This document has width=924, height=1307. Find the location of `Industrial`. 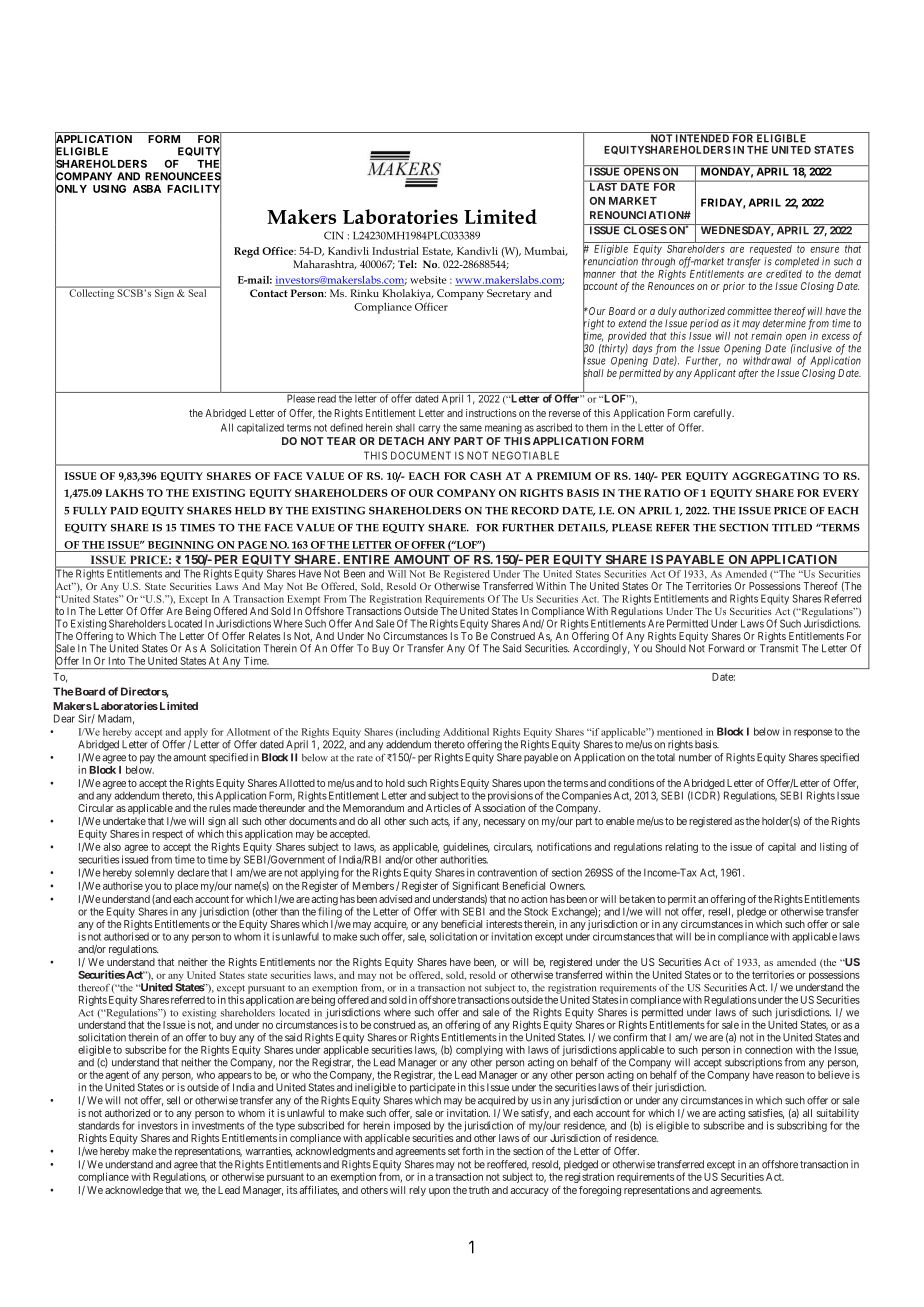

Industrial is located at coordinates (395, 251).
